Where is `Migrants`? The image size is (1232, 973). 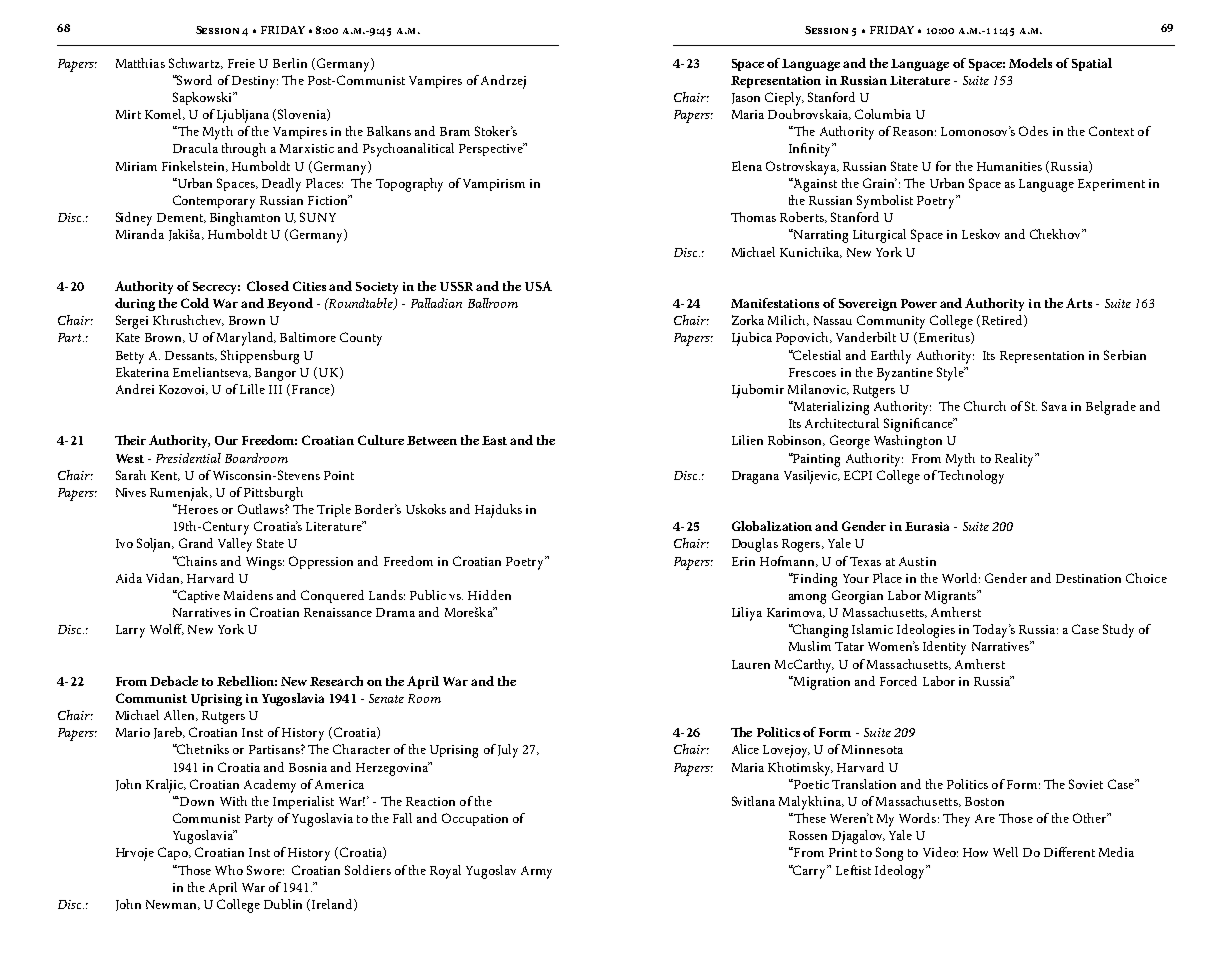
Migrants is located at coordinates (951, 597).
